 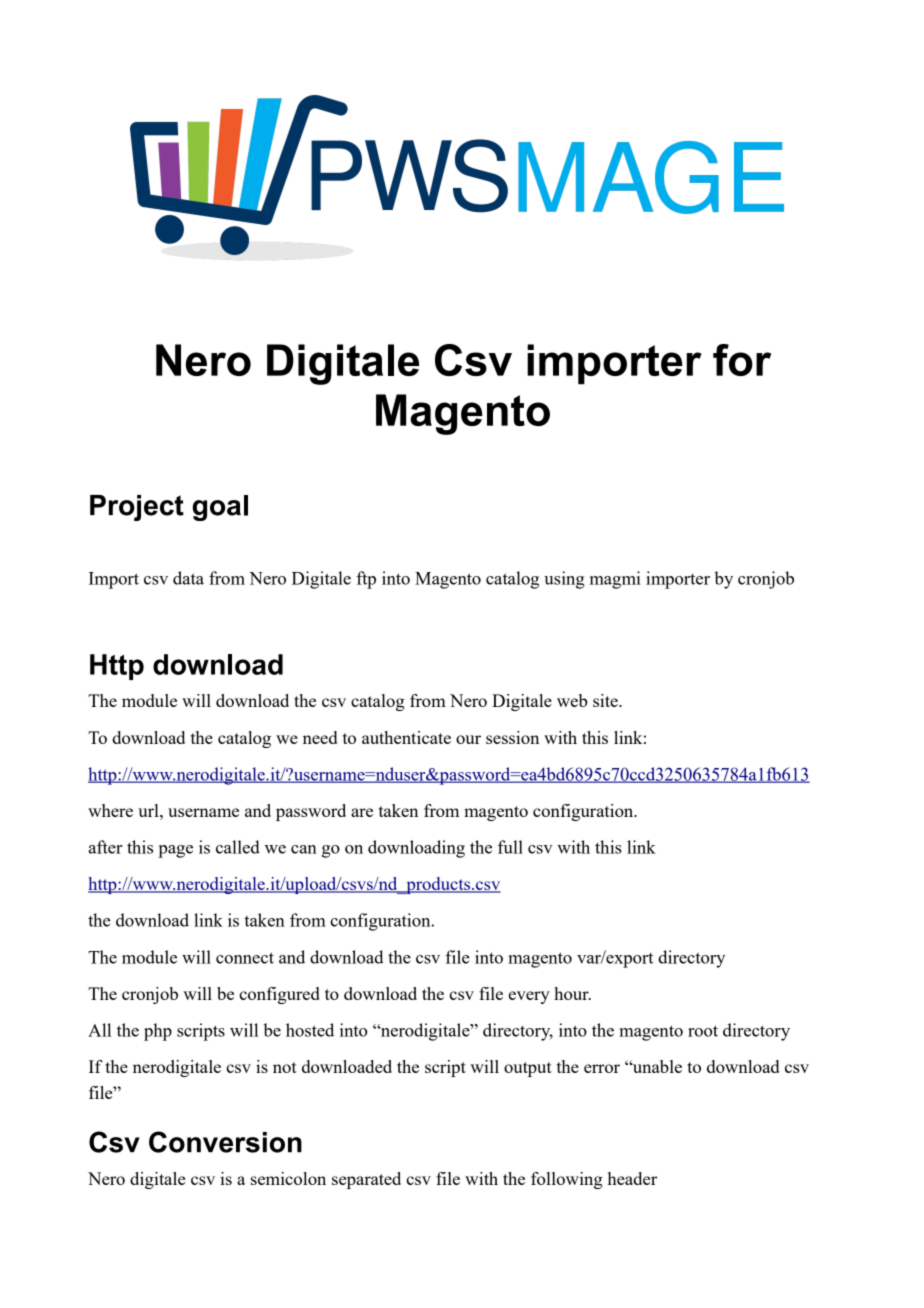 I want to click on separated, so click(x=366, y=1180).
